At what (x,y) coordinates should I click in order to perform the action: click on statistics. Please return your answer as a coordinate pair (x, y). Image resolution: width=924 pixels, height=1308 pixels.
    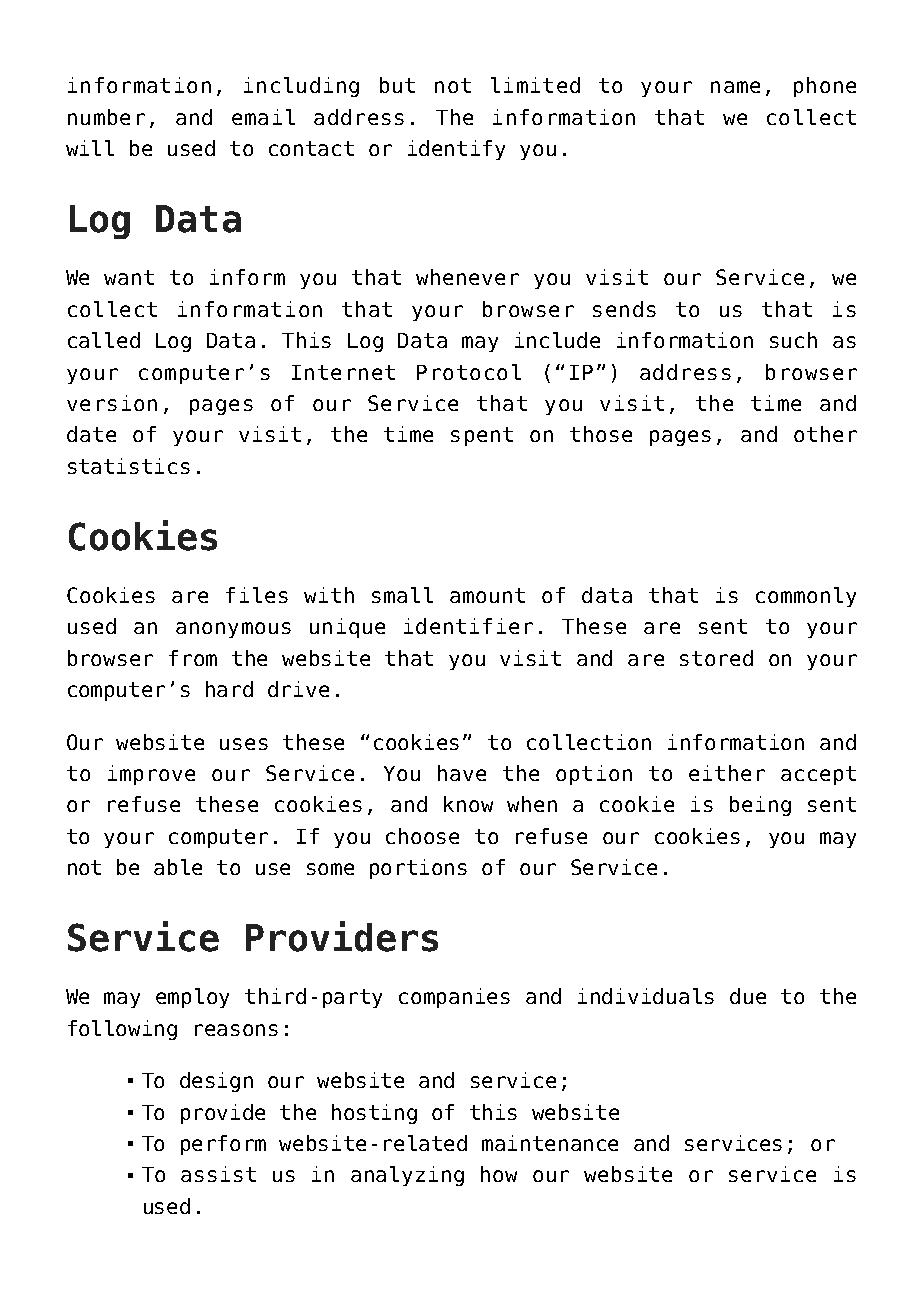
    Looking at the image, I should click on (129, 466).
